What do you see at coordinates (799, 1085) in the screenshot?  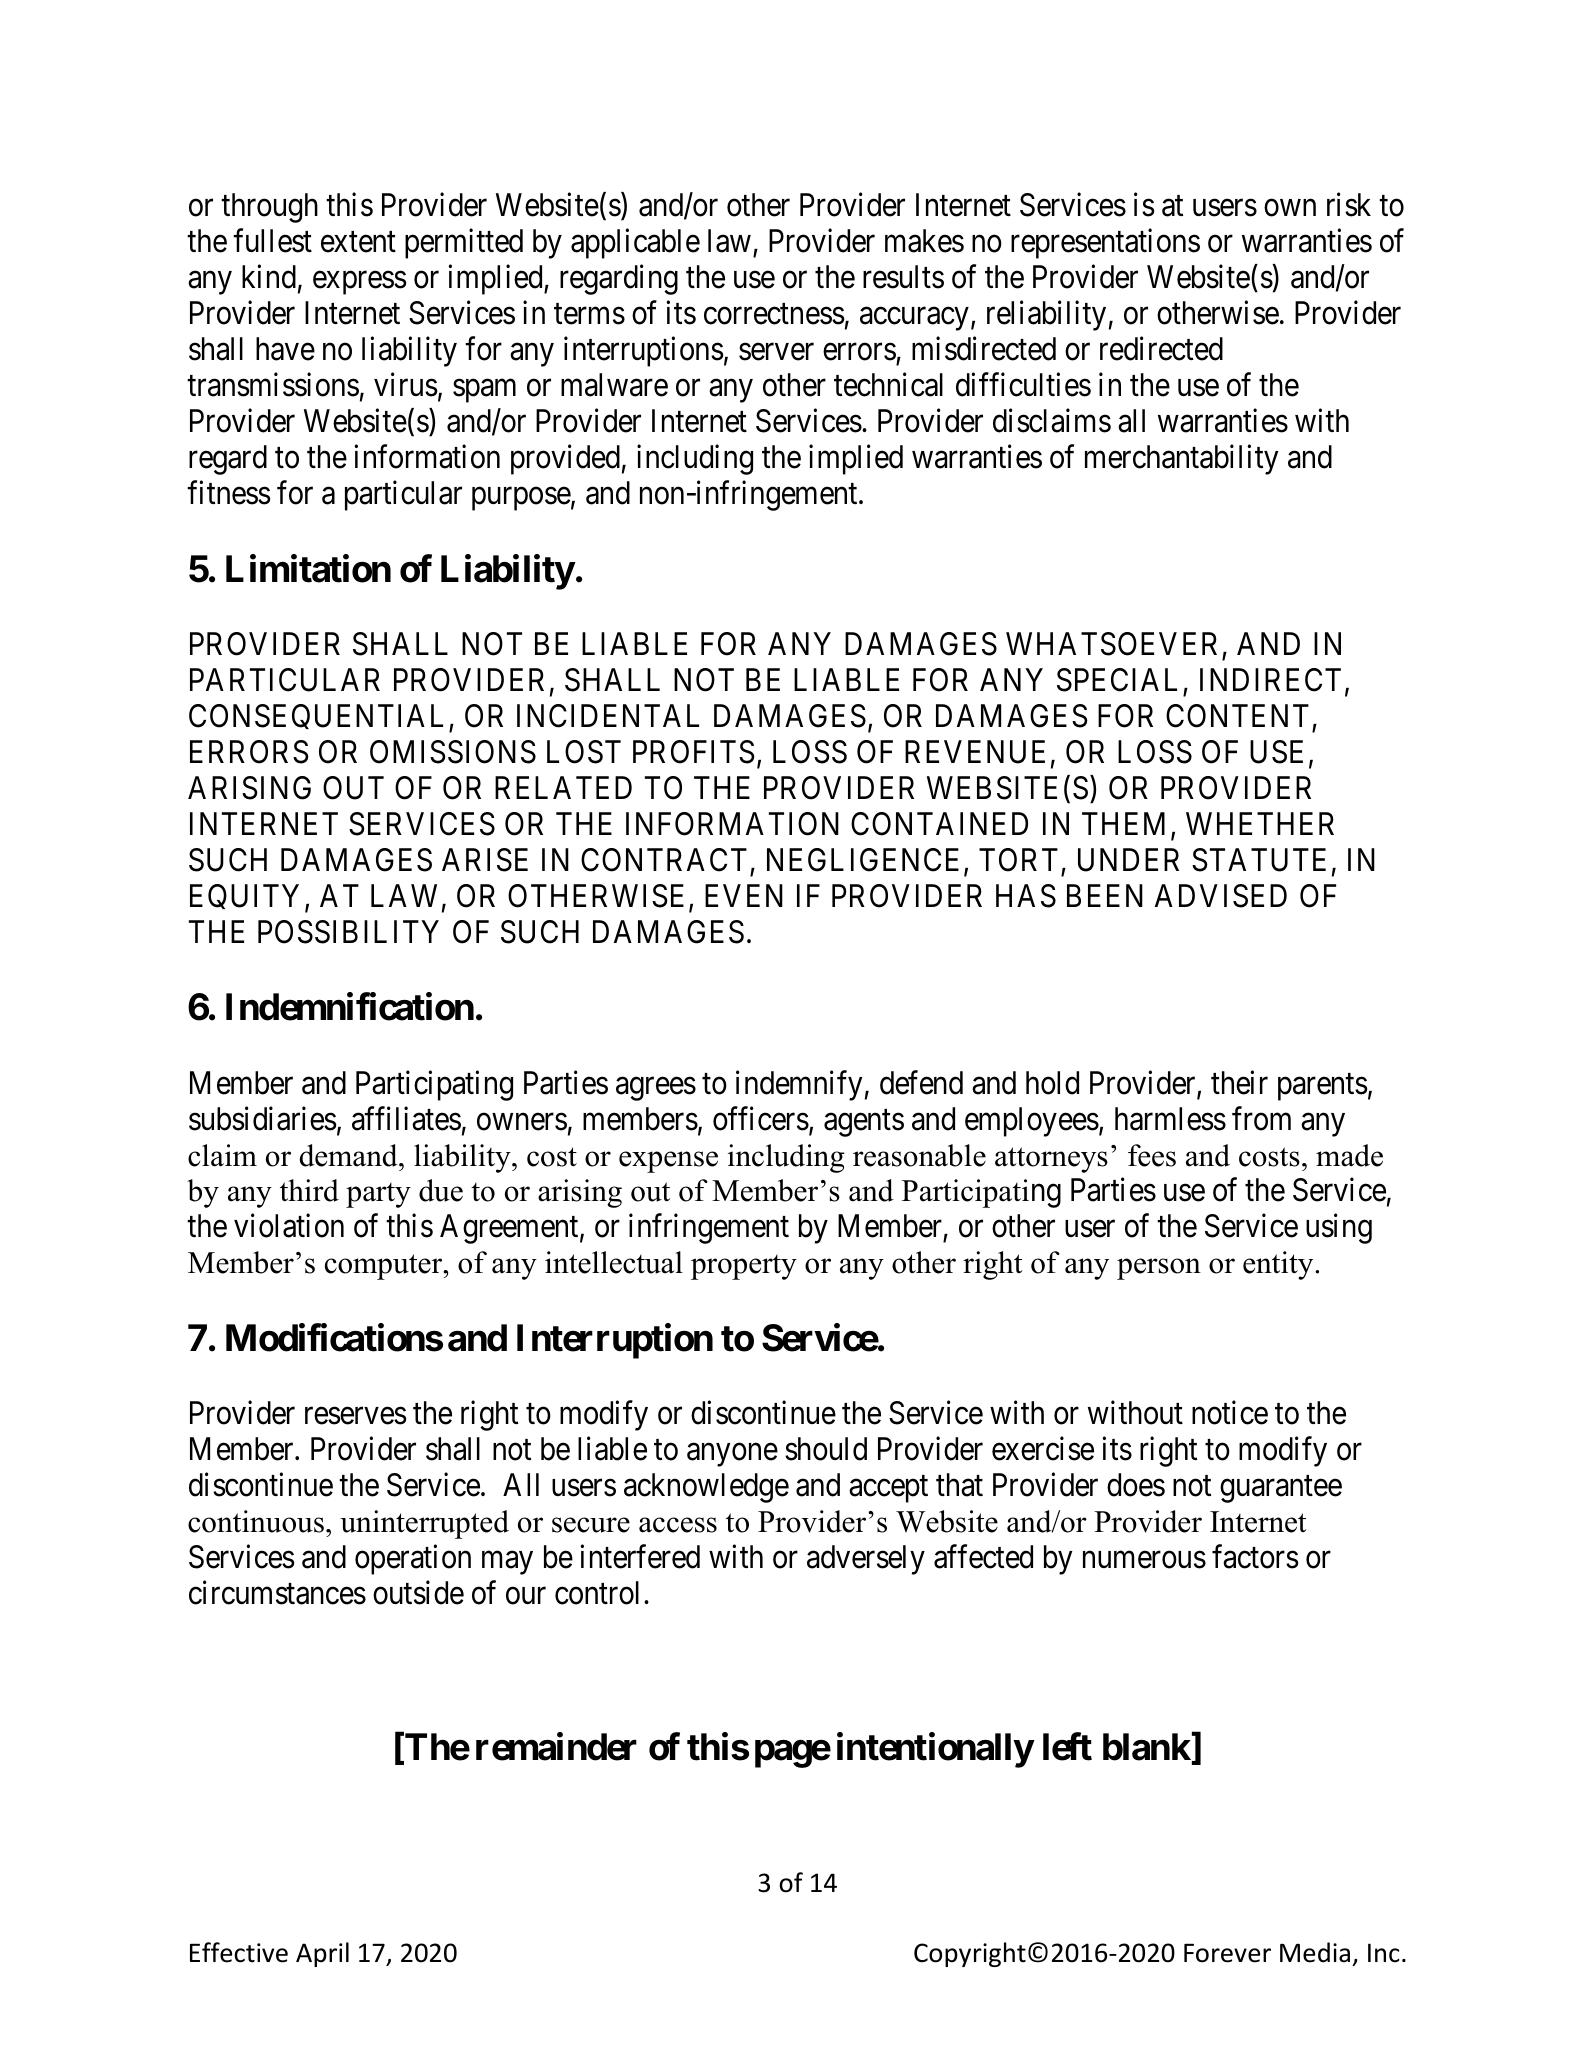 I see `indemnify` at bounding box center [799, 1085].
